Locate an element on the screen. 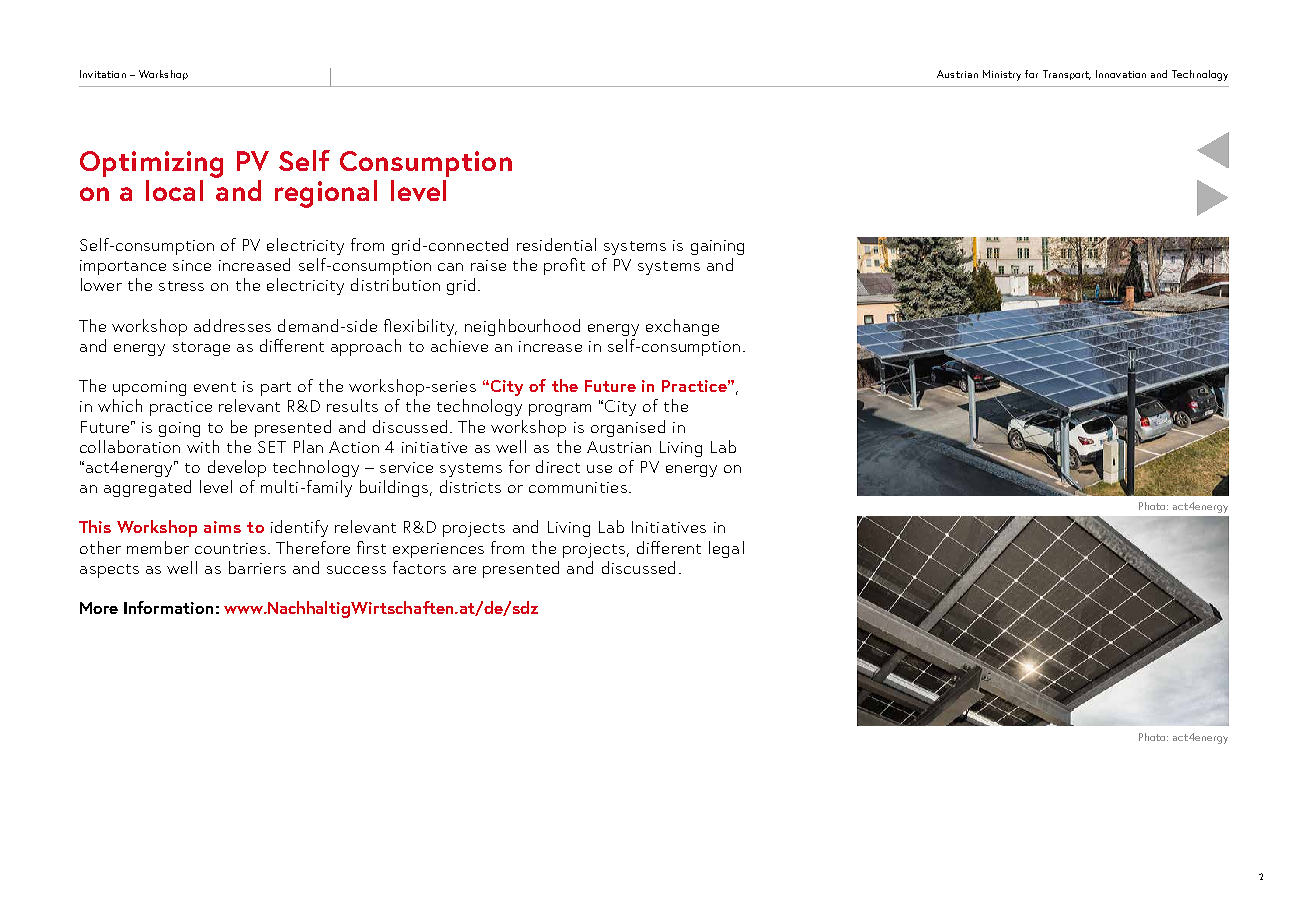 The width and height of the screenshot is (1308, 924). use is located at coordinates (599, 469).
